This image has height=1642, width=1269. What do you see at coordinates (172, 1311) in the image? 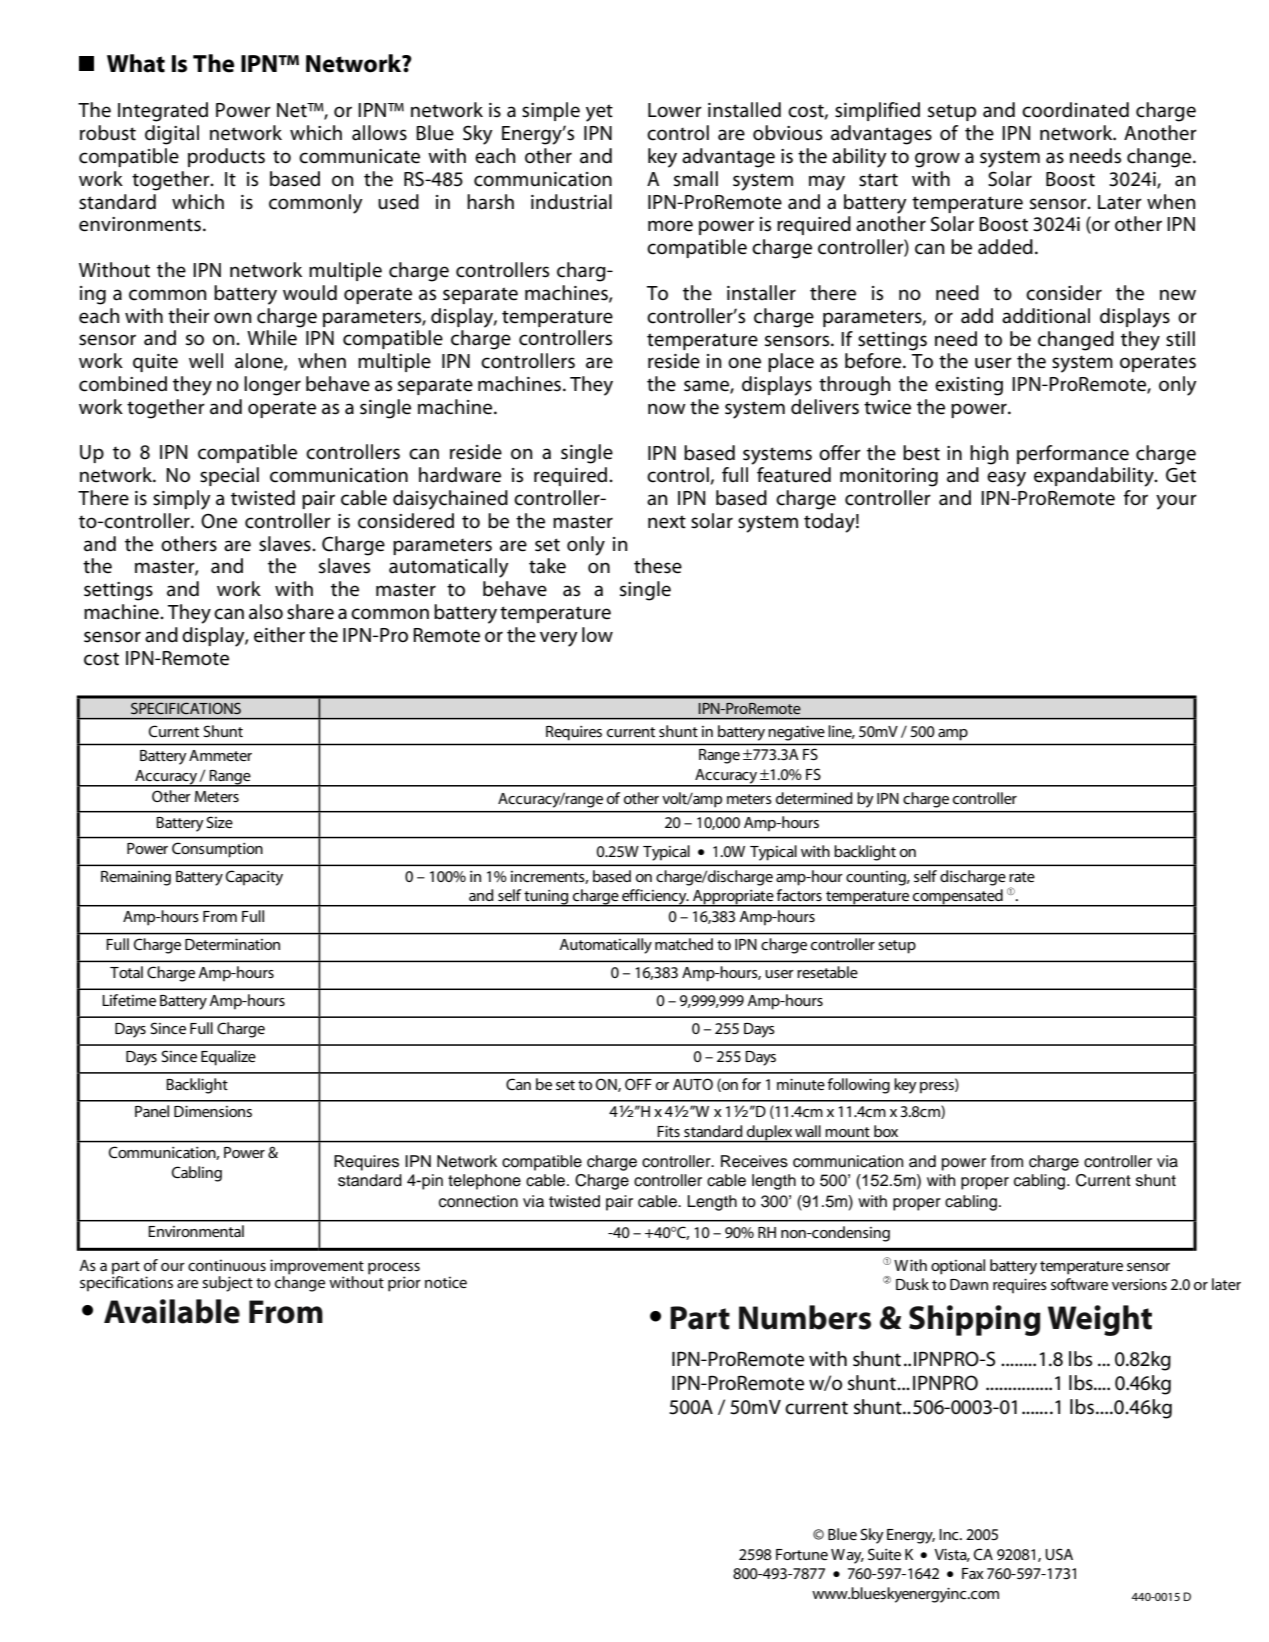
I see `Available` at bounding box center [172, 1311].
